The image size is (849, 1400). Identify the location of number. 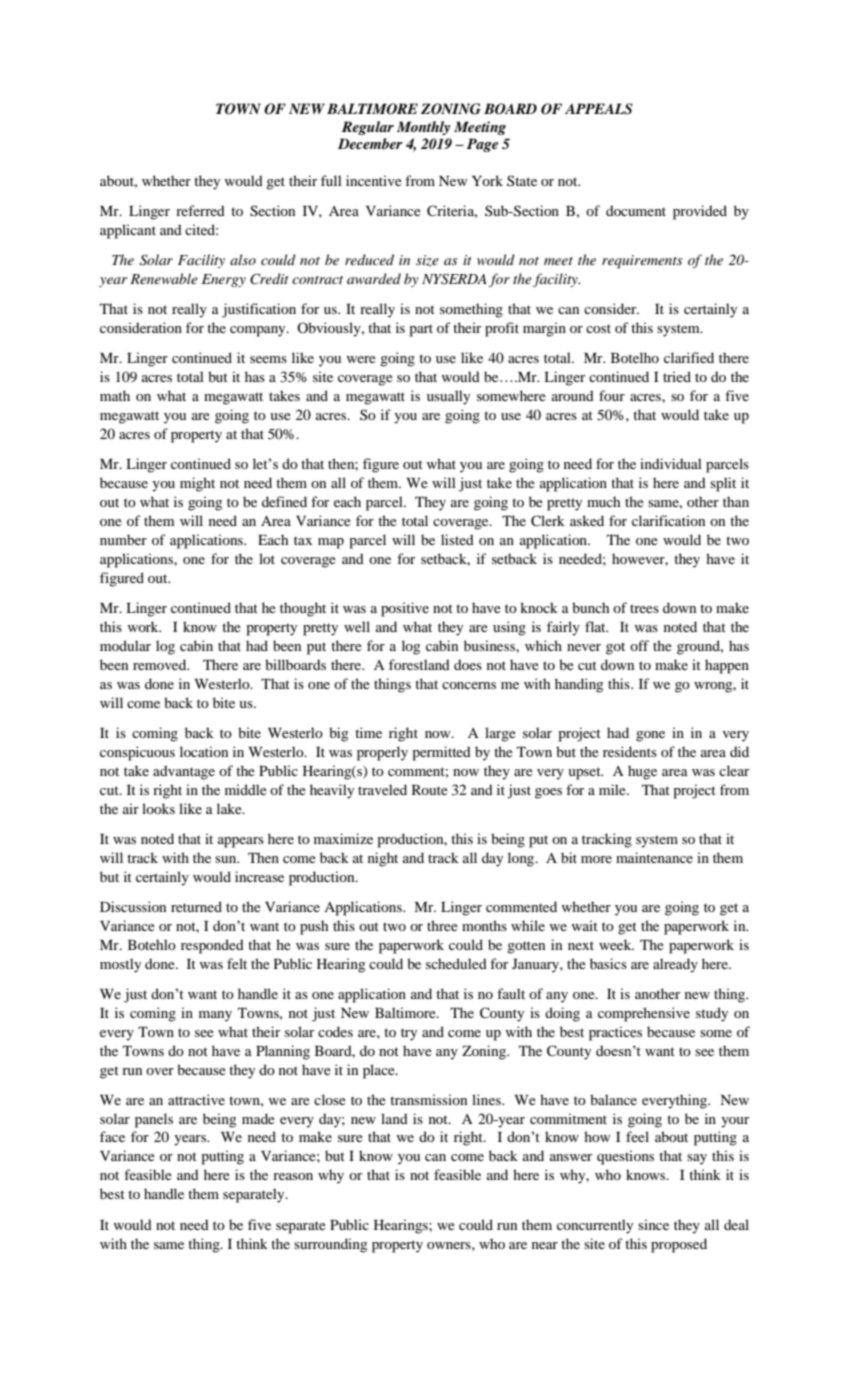
(123, 539).
